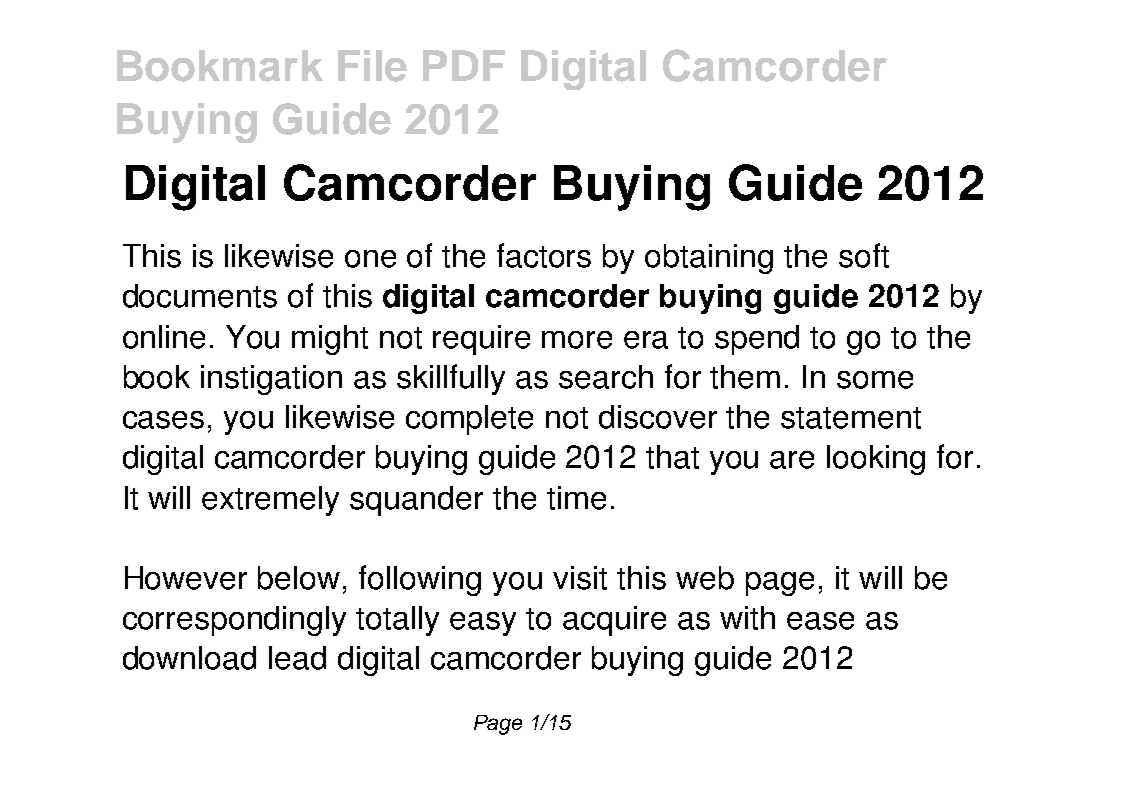 The image size is (1124, 798). Describe the element at coordinates (792, 460) in the image. I see `are` at that location.
